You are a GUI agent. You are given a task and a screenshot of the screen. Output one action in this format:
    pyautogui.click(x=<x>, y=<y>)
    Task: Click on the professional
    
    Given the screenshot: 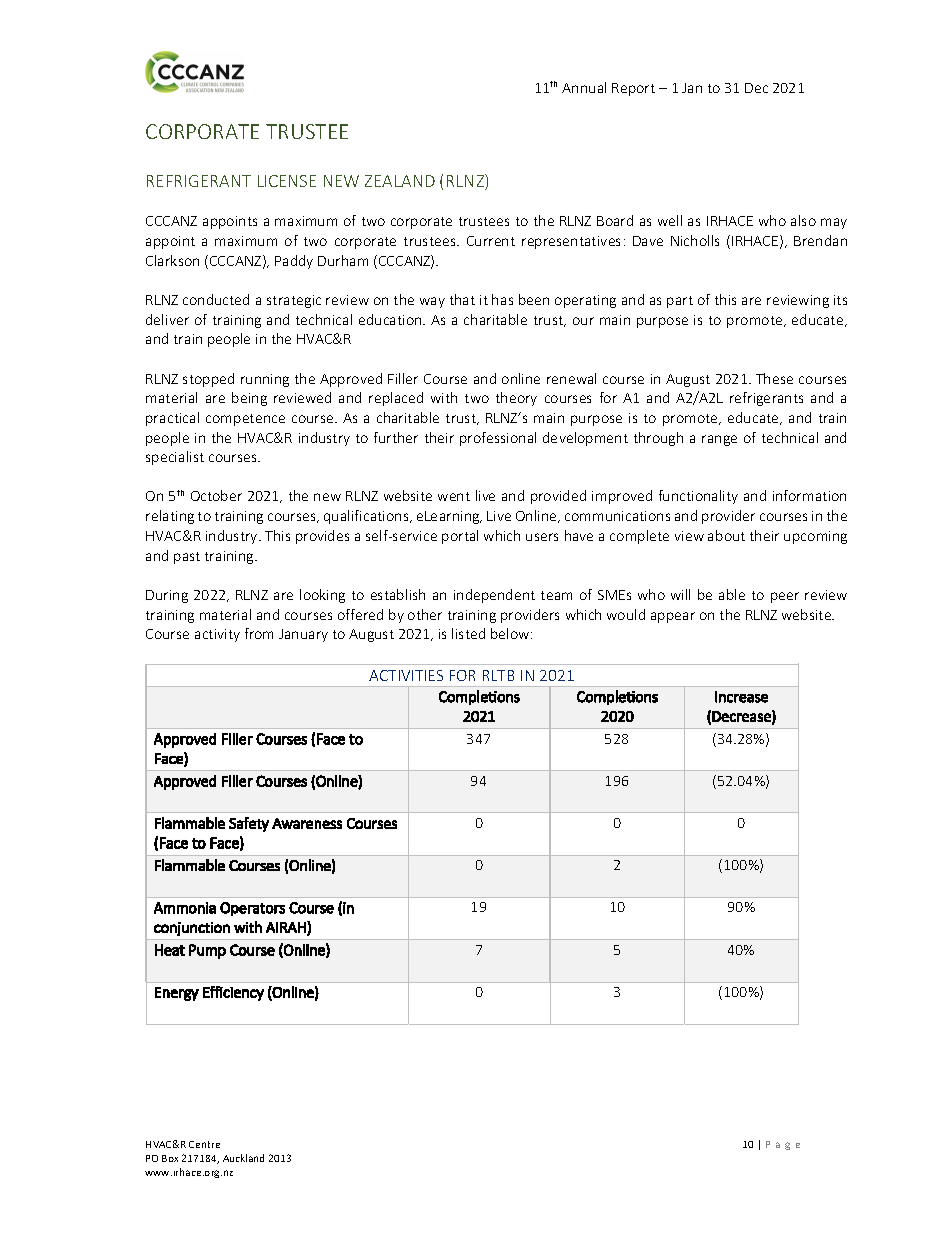 What is the action you would take?
    pyautogui.click(x=498, y=439)
